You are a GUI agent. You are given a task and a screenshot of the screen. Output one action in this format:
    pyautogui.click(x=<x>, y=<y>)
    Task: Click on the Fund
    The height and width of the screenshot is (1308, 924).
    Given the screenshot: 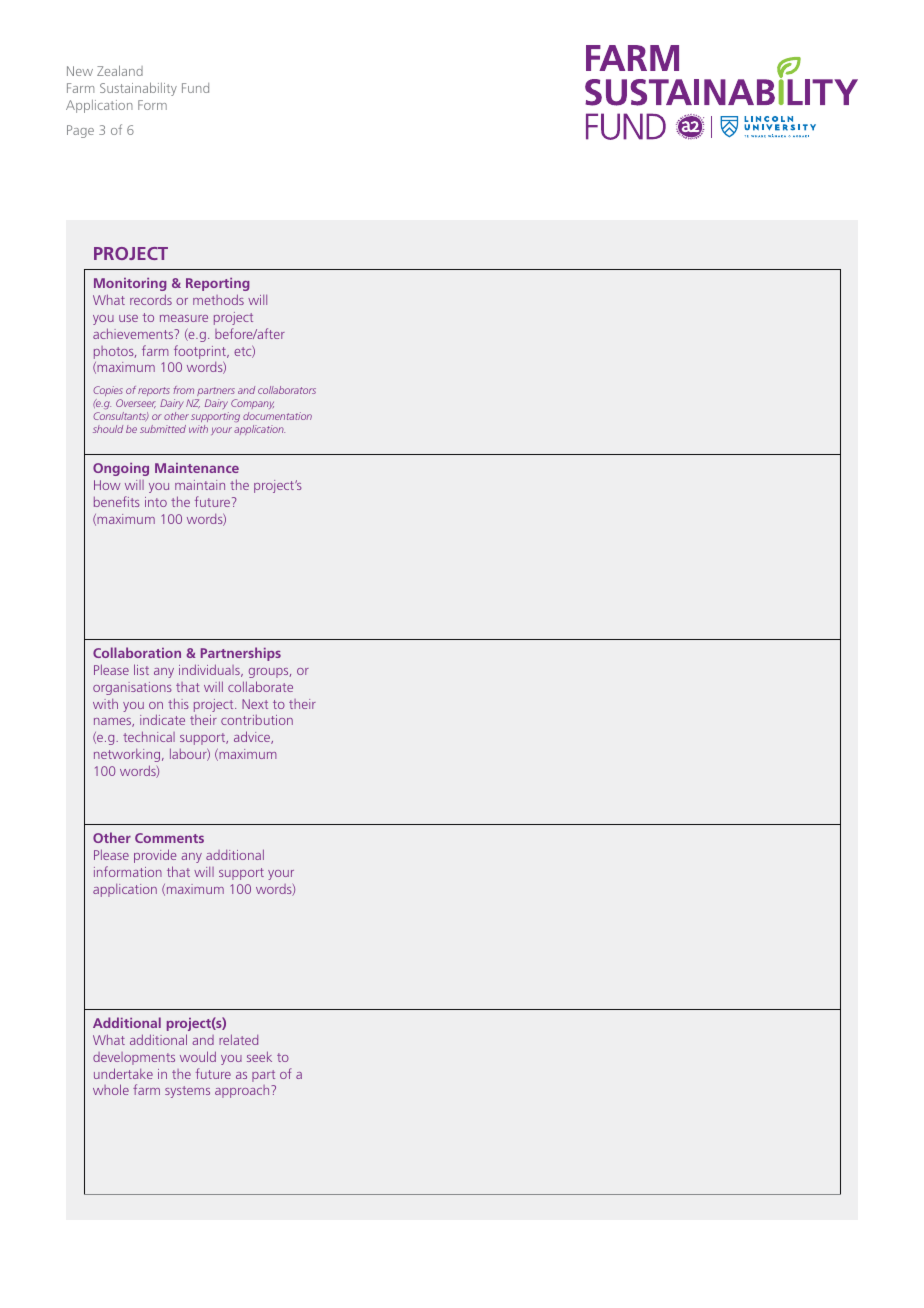 What is the action you would take?
    pyautogui.click(x=195, y=88)
